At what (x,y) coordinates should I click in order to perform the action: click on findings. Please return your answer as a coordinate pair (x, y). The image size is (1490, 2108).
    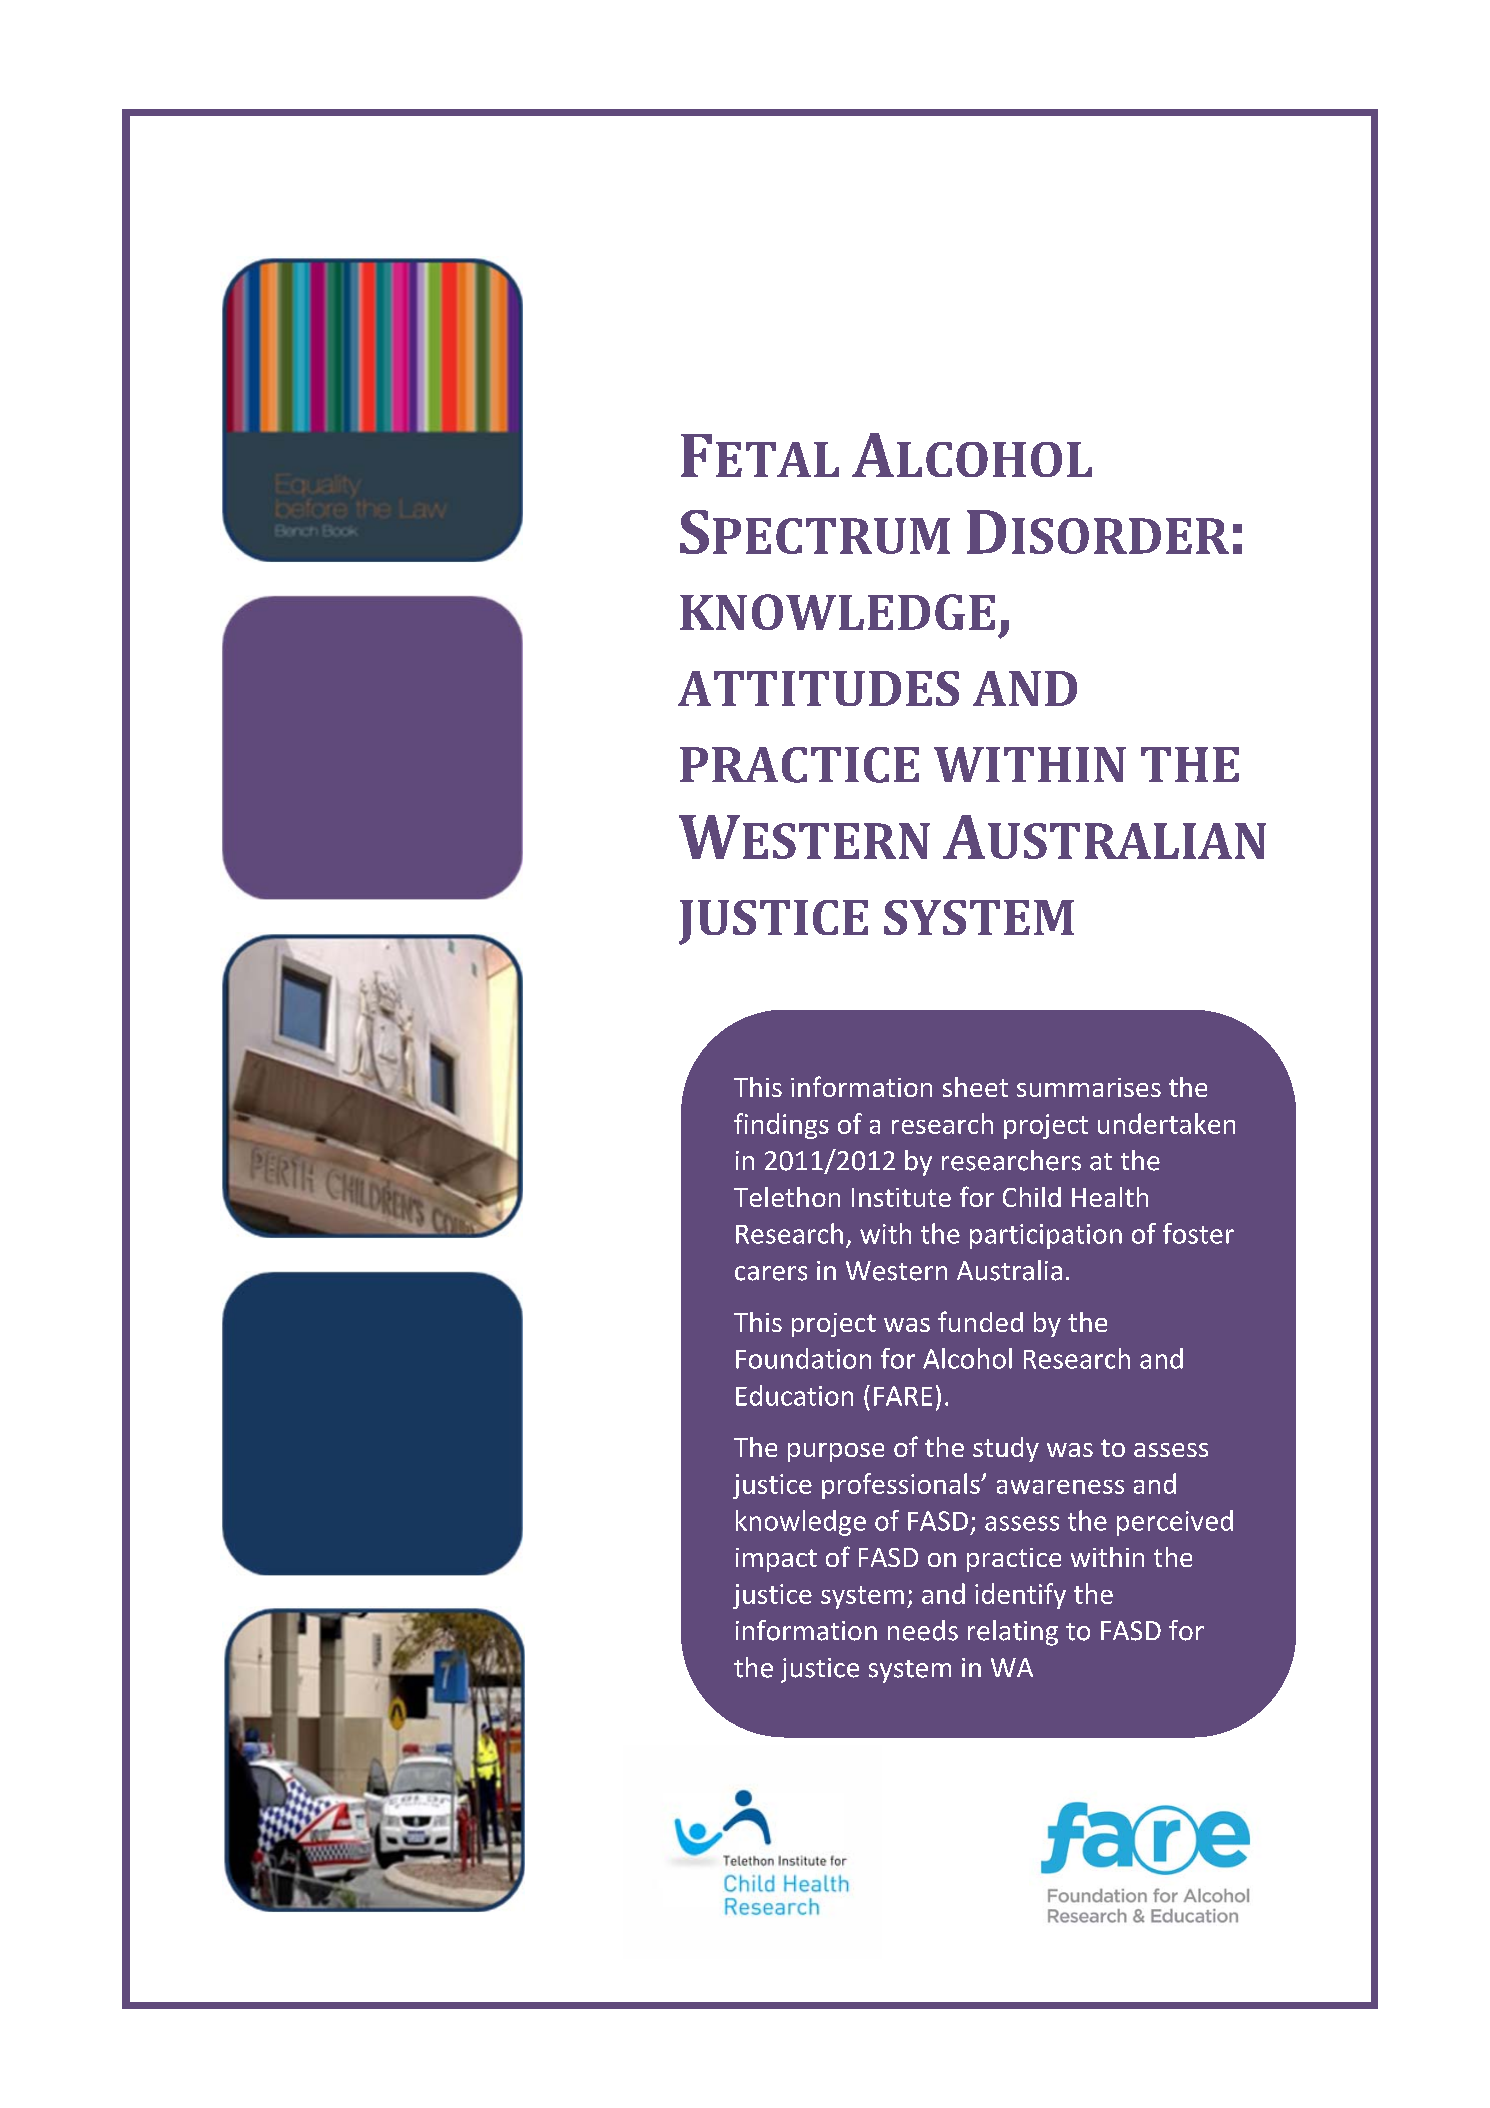
    Looking at the image, I should click on (781, 1126).
